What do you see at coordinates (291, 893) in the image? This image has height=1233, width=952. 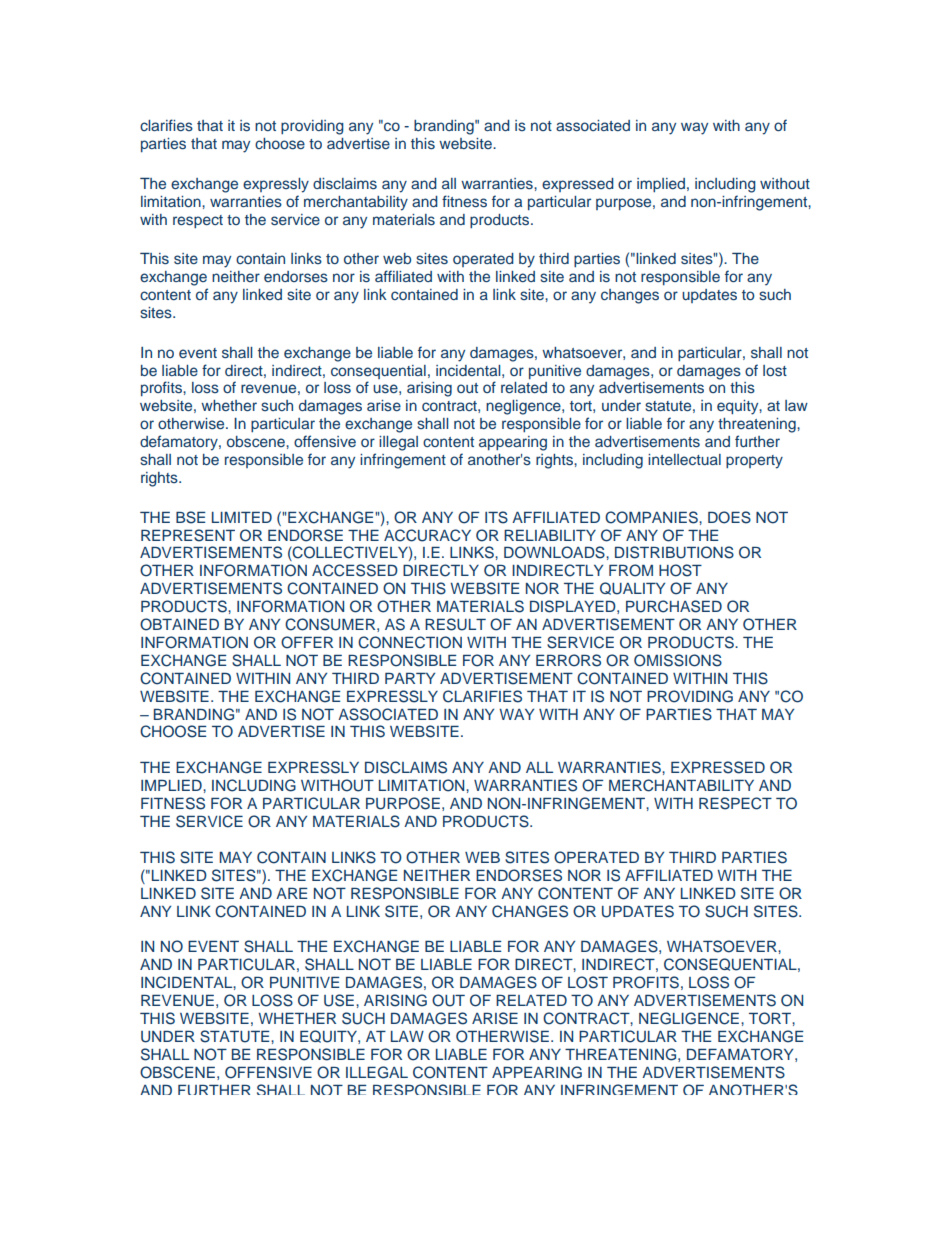 I see `ARE` at bounding box center [291, 893].
